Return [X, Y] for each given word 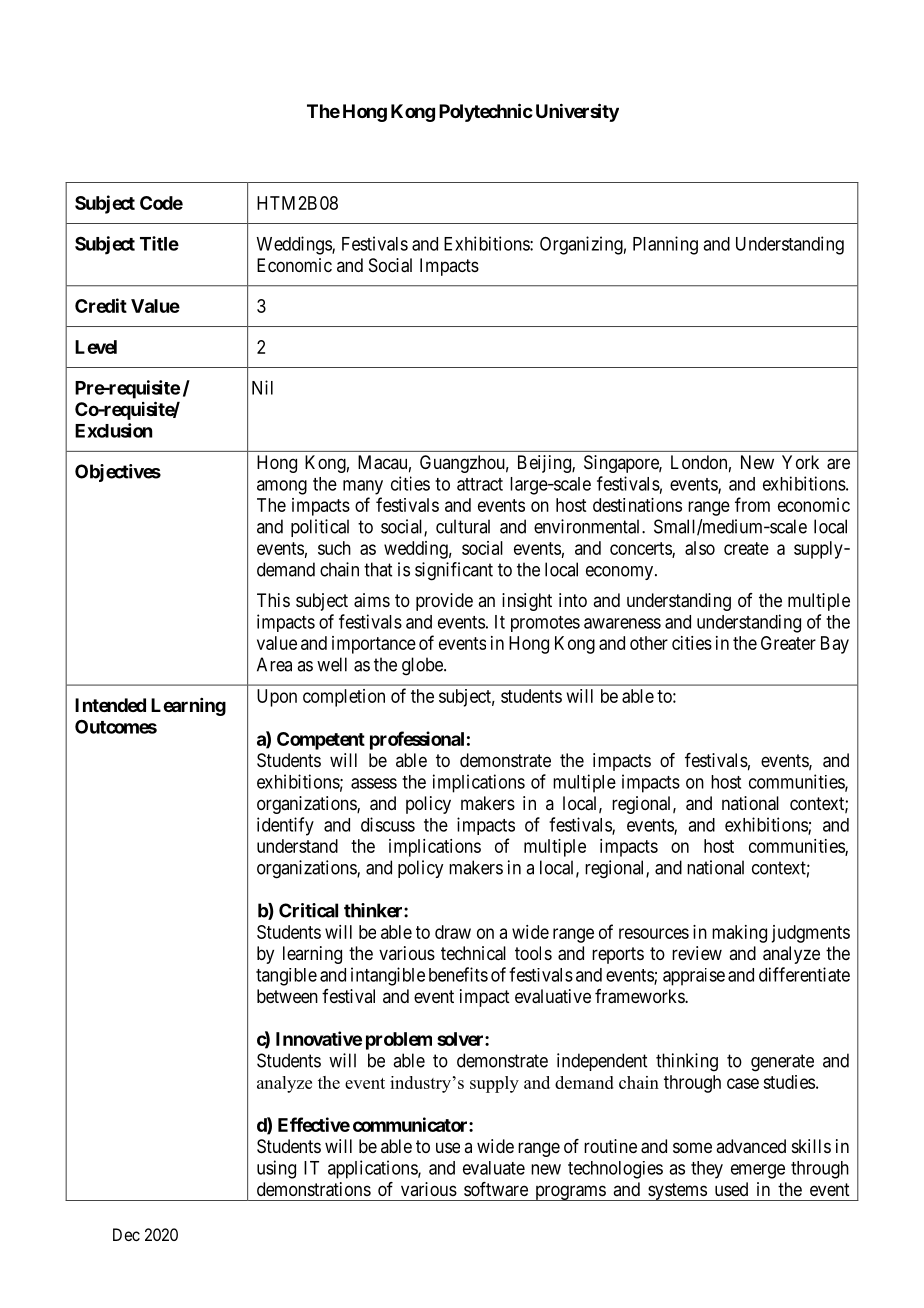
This [273, 600]
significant [454, 571]
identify [285, 826]
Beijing [545, 464]
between [287, 996]
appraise [694, 977]
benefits [458, 974]
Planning [665, 245]
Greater [788, 643]
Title [159, 243]
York [800, 462]
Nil [262, 387]
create [746, 548]
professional [417, 740]
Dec [126, 1234]
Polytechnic [486, 112]
